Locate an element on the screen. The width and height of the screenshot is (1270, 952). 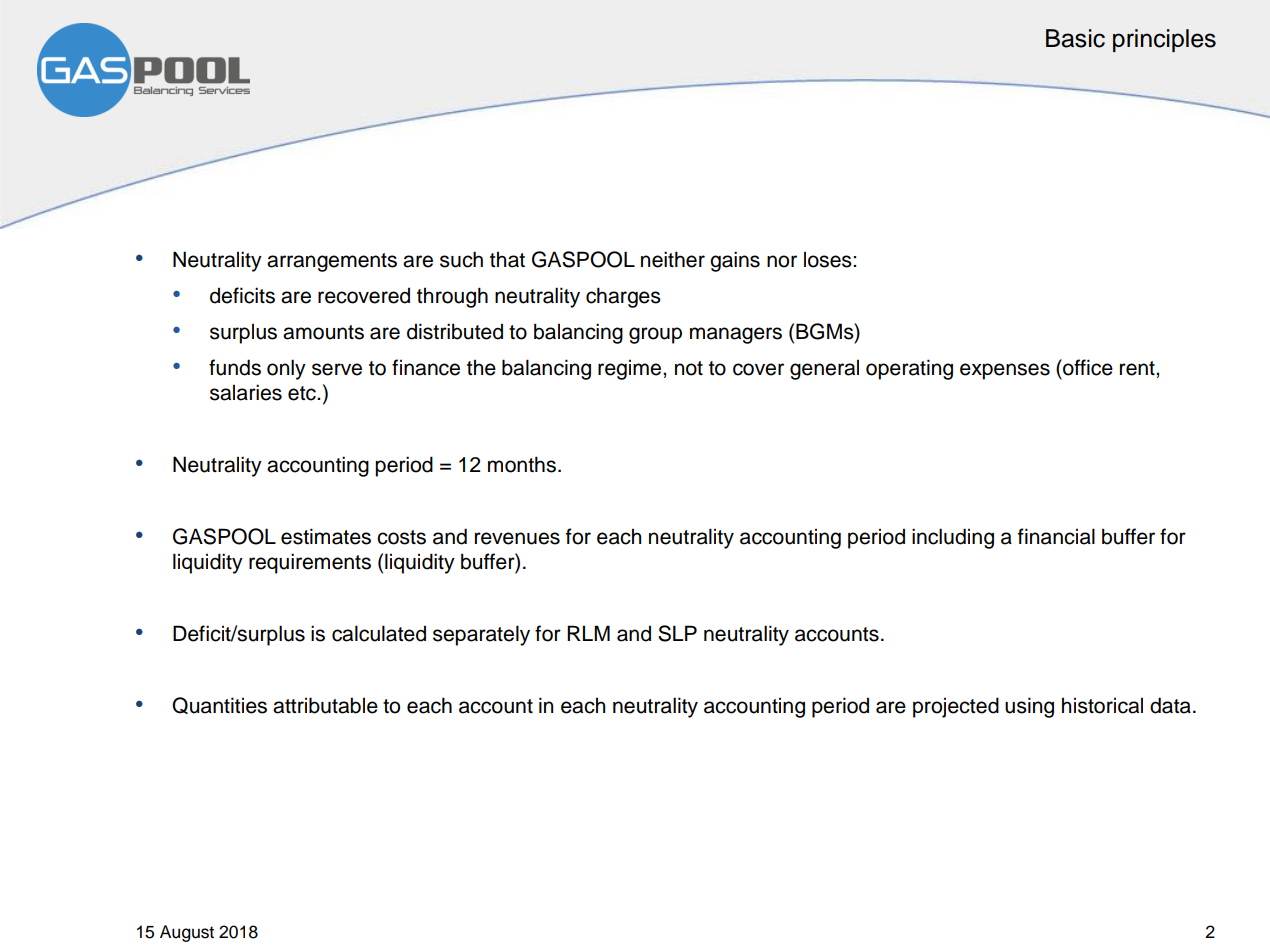
August is located at coordinates (187, 933).
